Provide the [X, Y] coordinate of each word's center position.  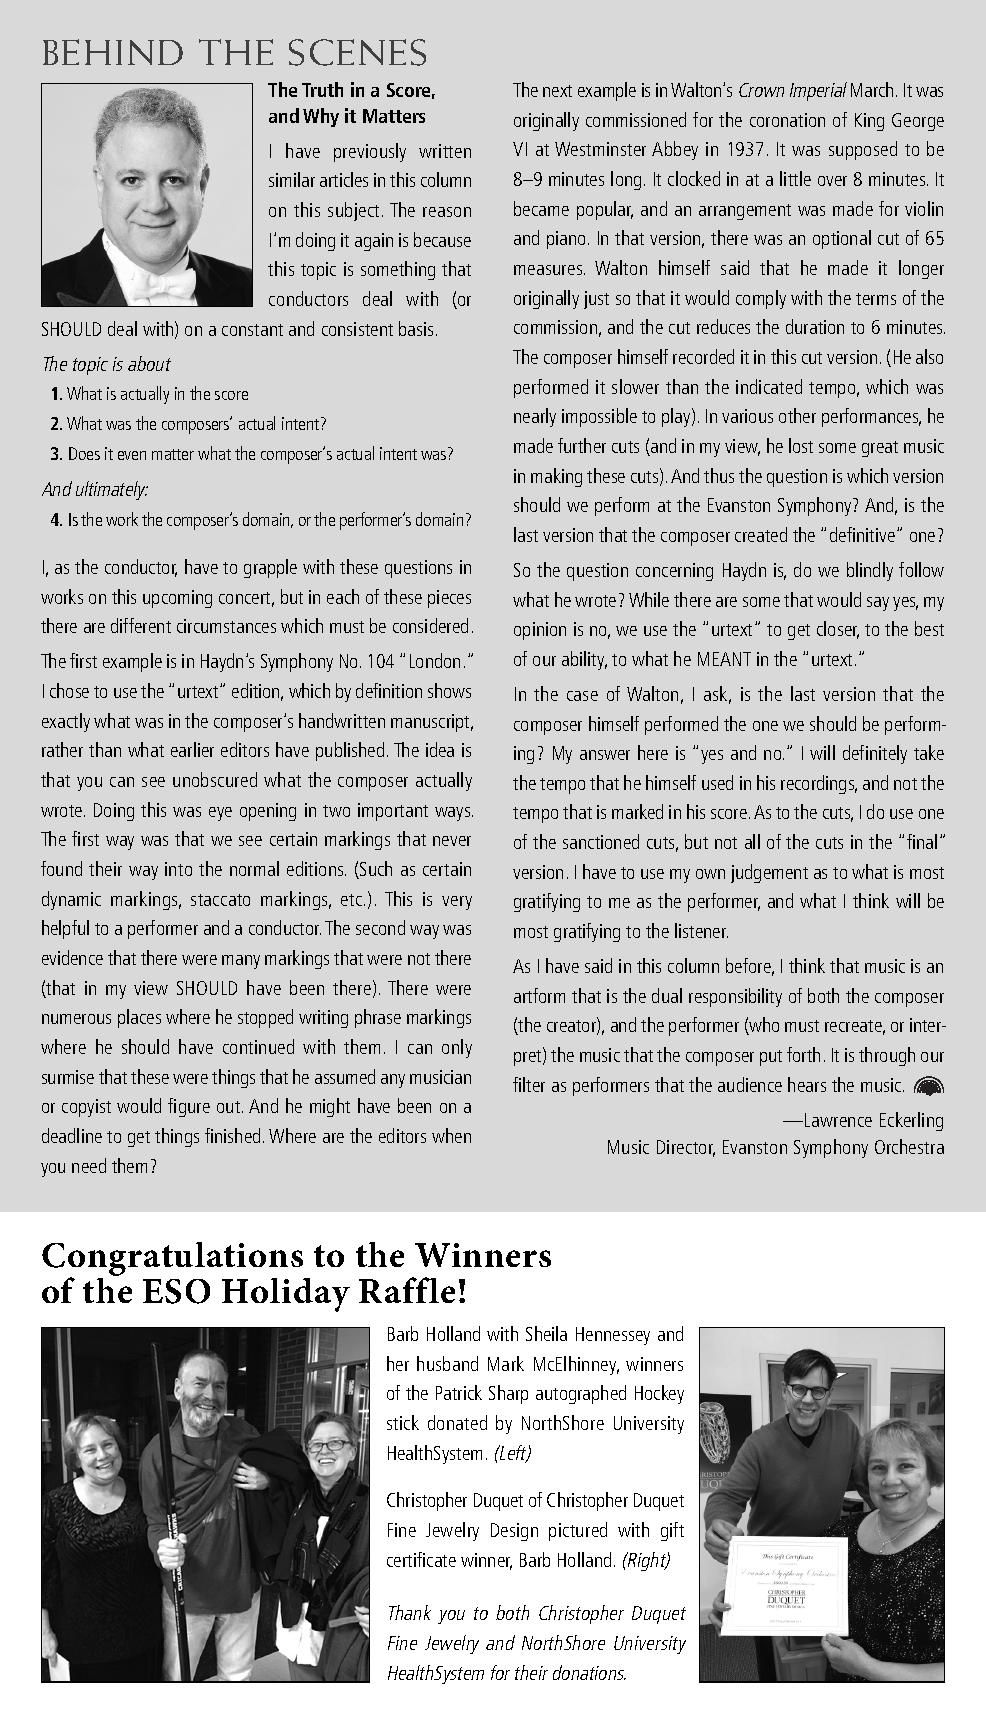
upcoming [177, 599]
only [457, 1048]
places [139, 1018]
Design [514, 1532]
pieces [449, 599]
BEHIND [113, 52]
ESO [176, 1291]
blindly [870, 571]
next [557, 91]
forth [803, 1054]
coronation [787, 120]
